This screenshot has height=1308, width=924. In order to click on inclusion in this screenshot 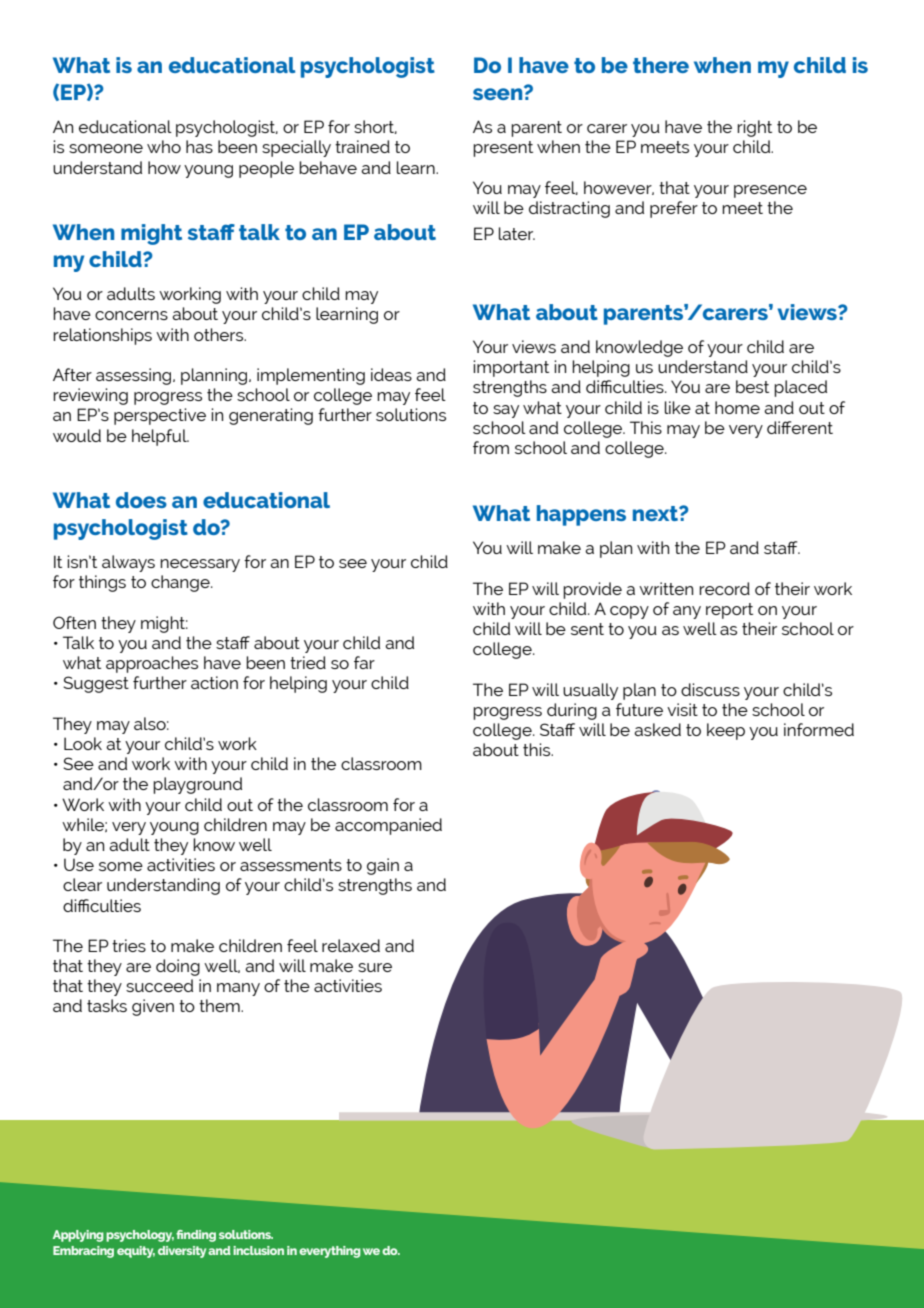, I will do `click(258, 1250)`.
